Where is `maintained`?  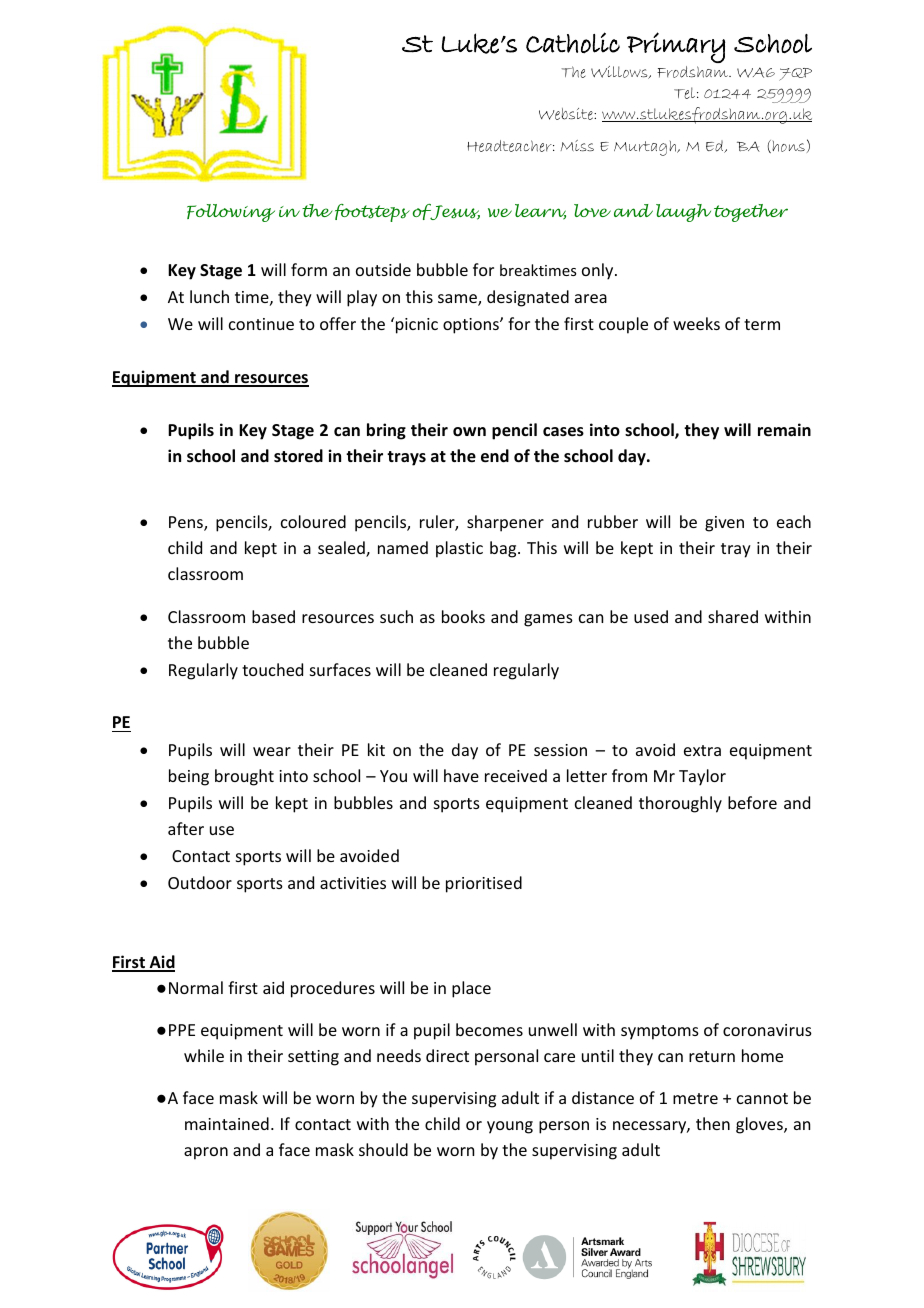 maintained is located at coordinates (227, 1123).
